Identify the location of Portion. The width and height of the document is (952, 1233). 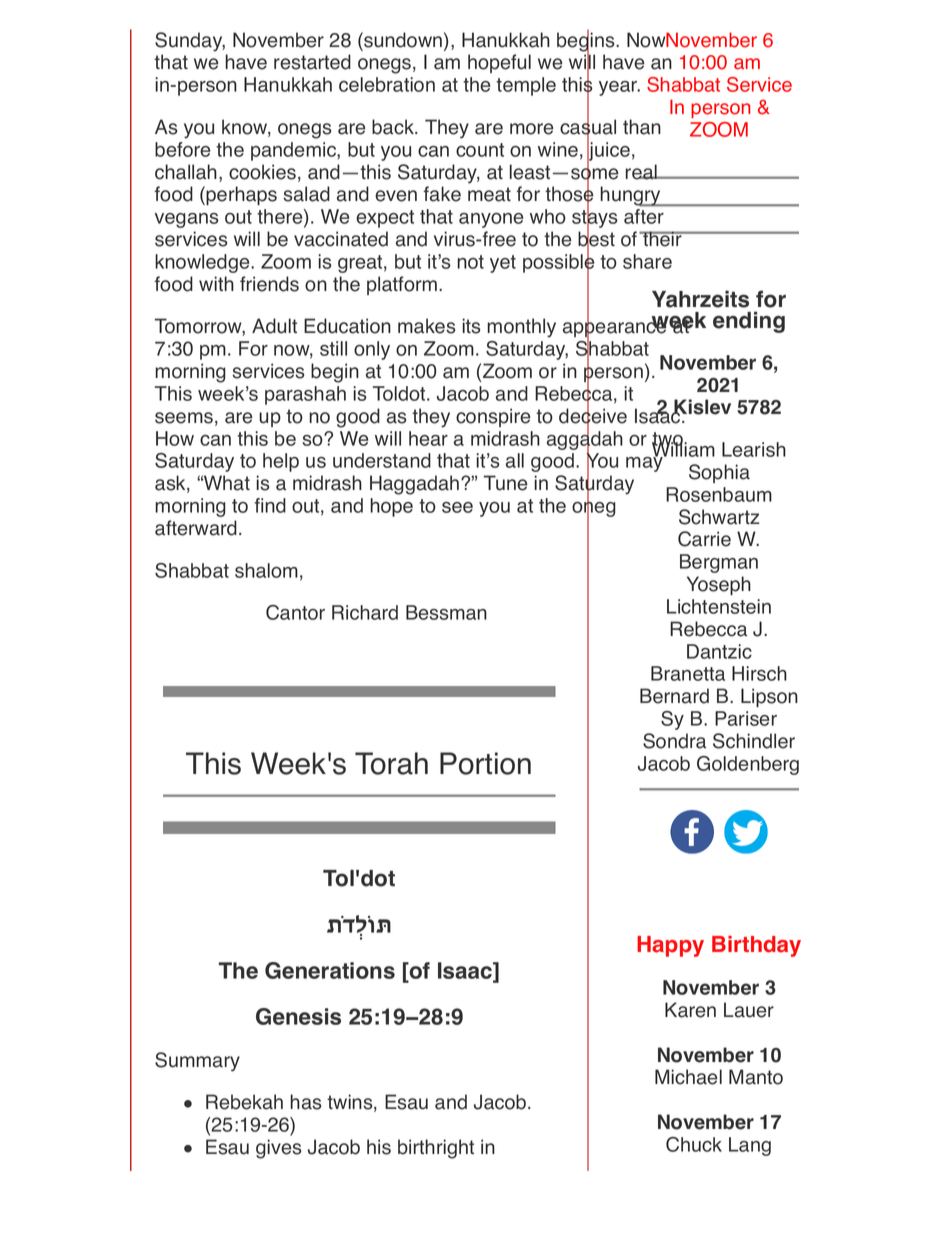
(485, 763).
